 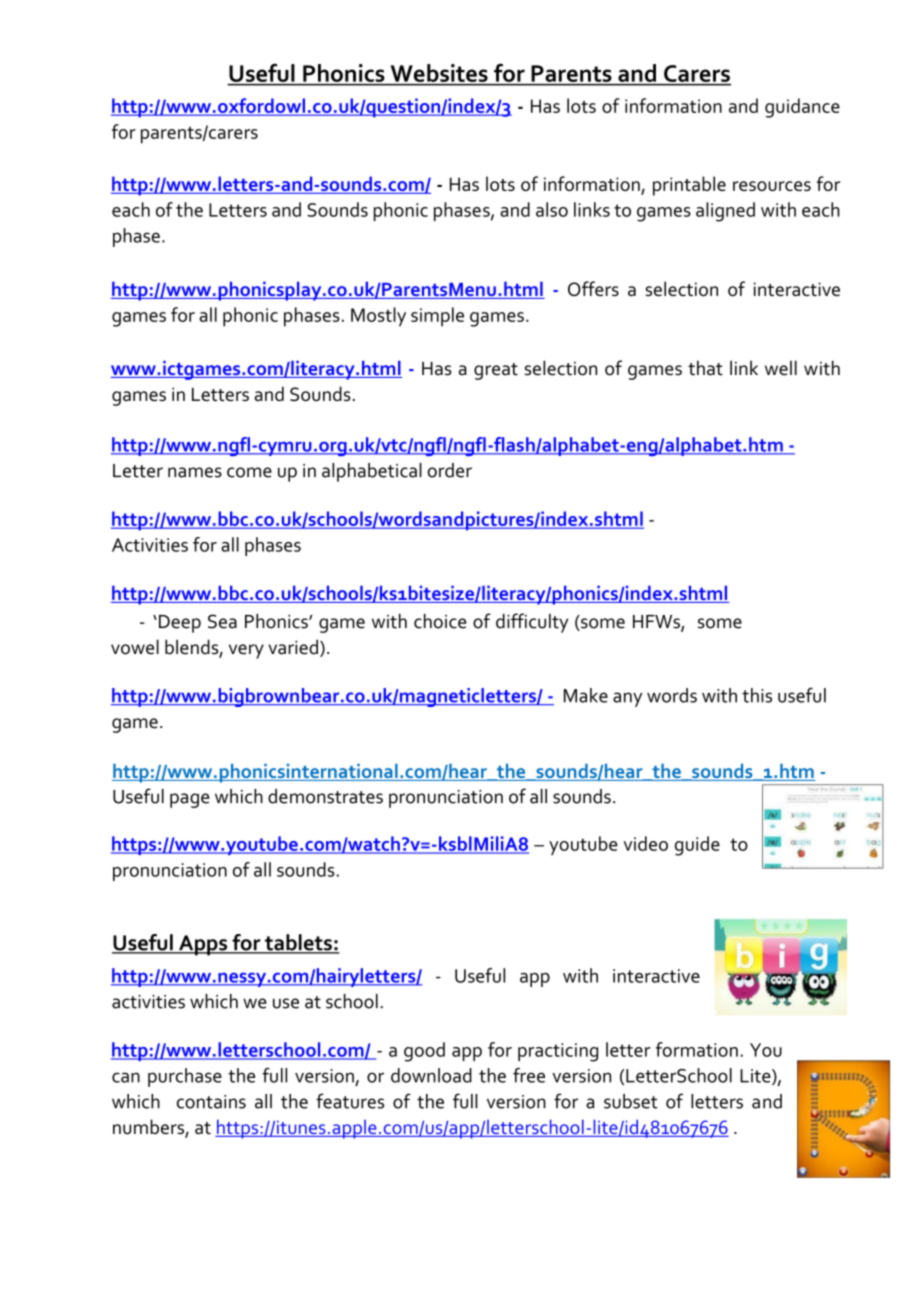 What do you see at coordinates (802, 108) in the screenshot?
I see `guidance` at bounding box center [802, 108].
